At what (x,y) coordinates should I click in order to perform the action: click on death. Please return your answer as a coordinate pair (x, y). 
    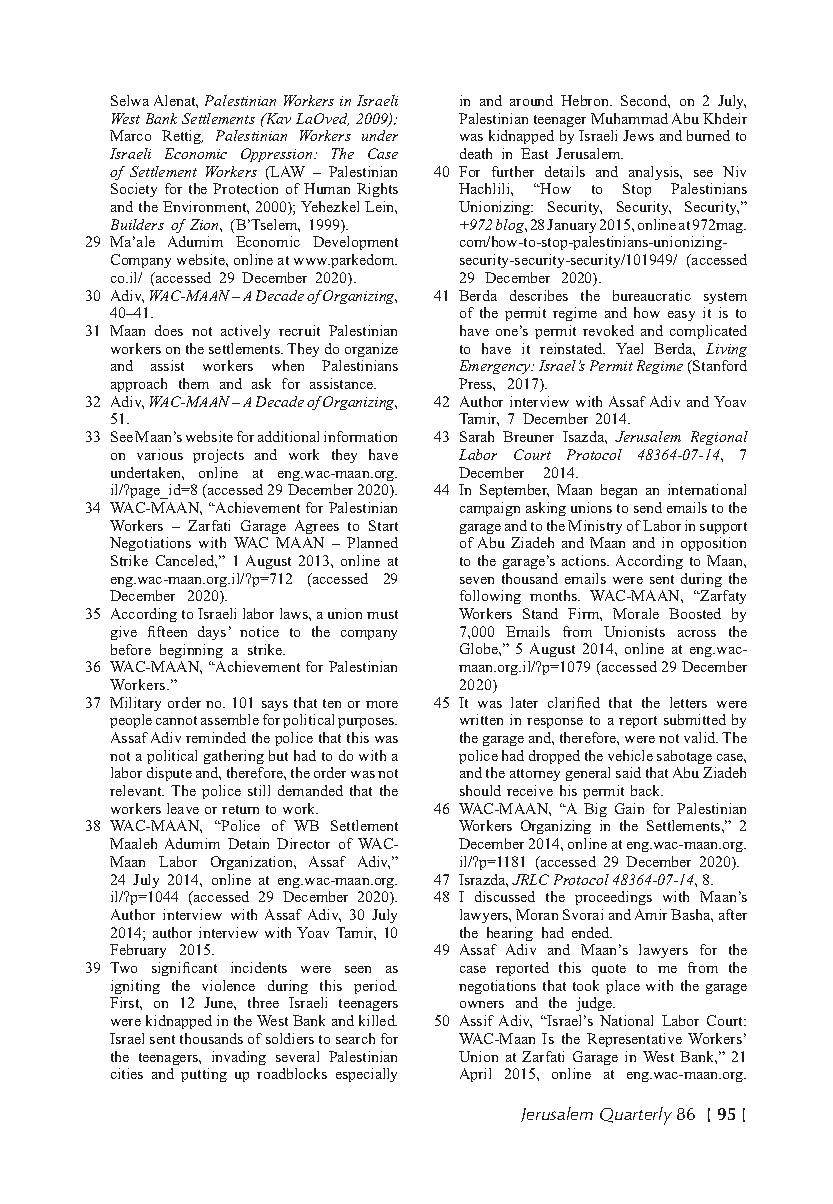
    Looking at the image, I should click on (476, 153).
